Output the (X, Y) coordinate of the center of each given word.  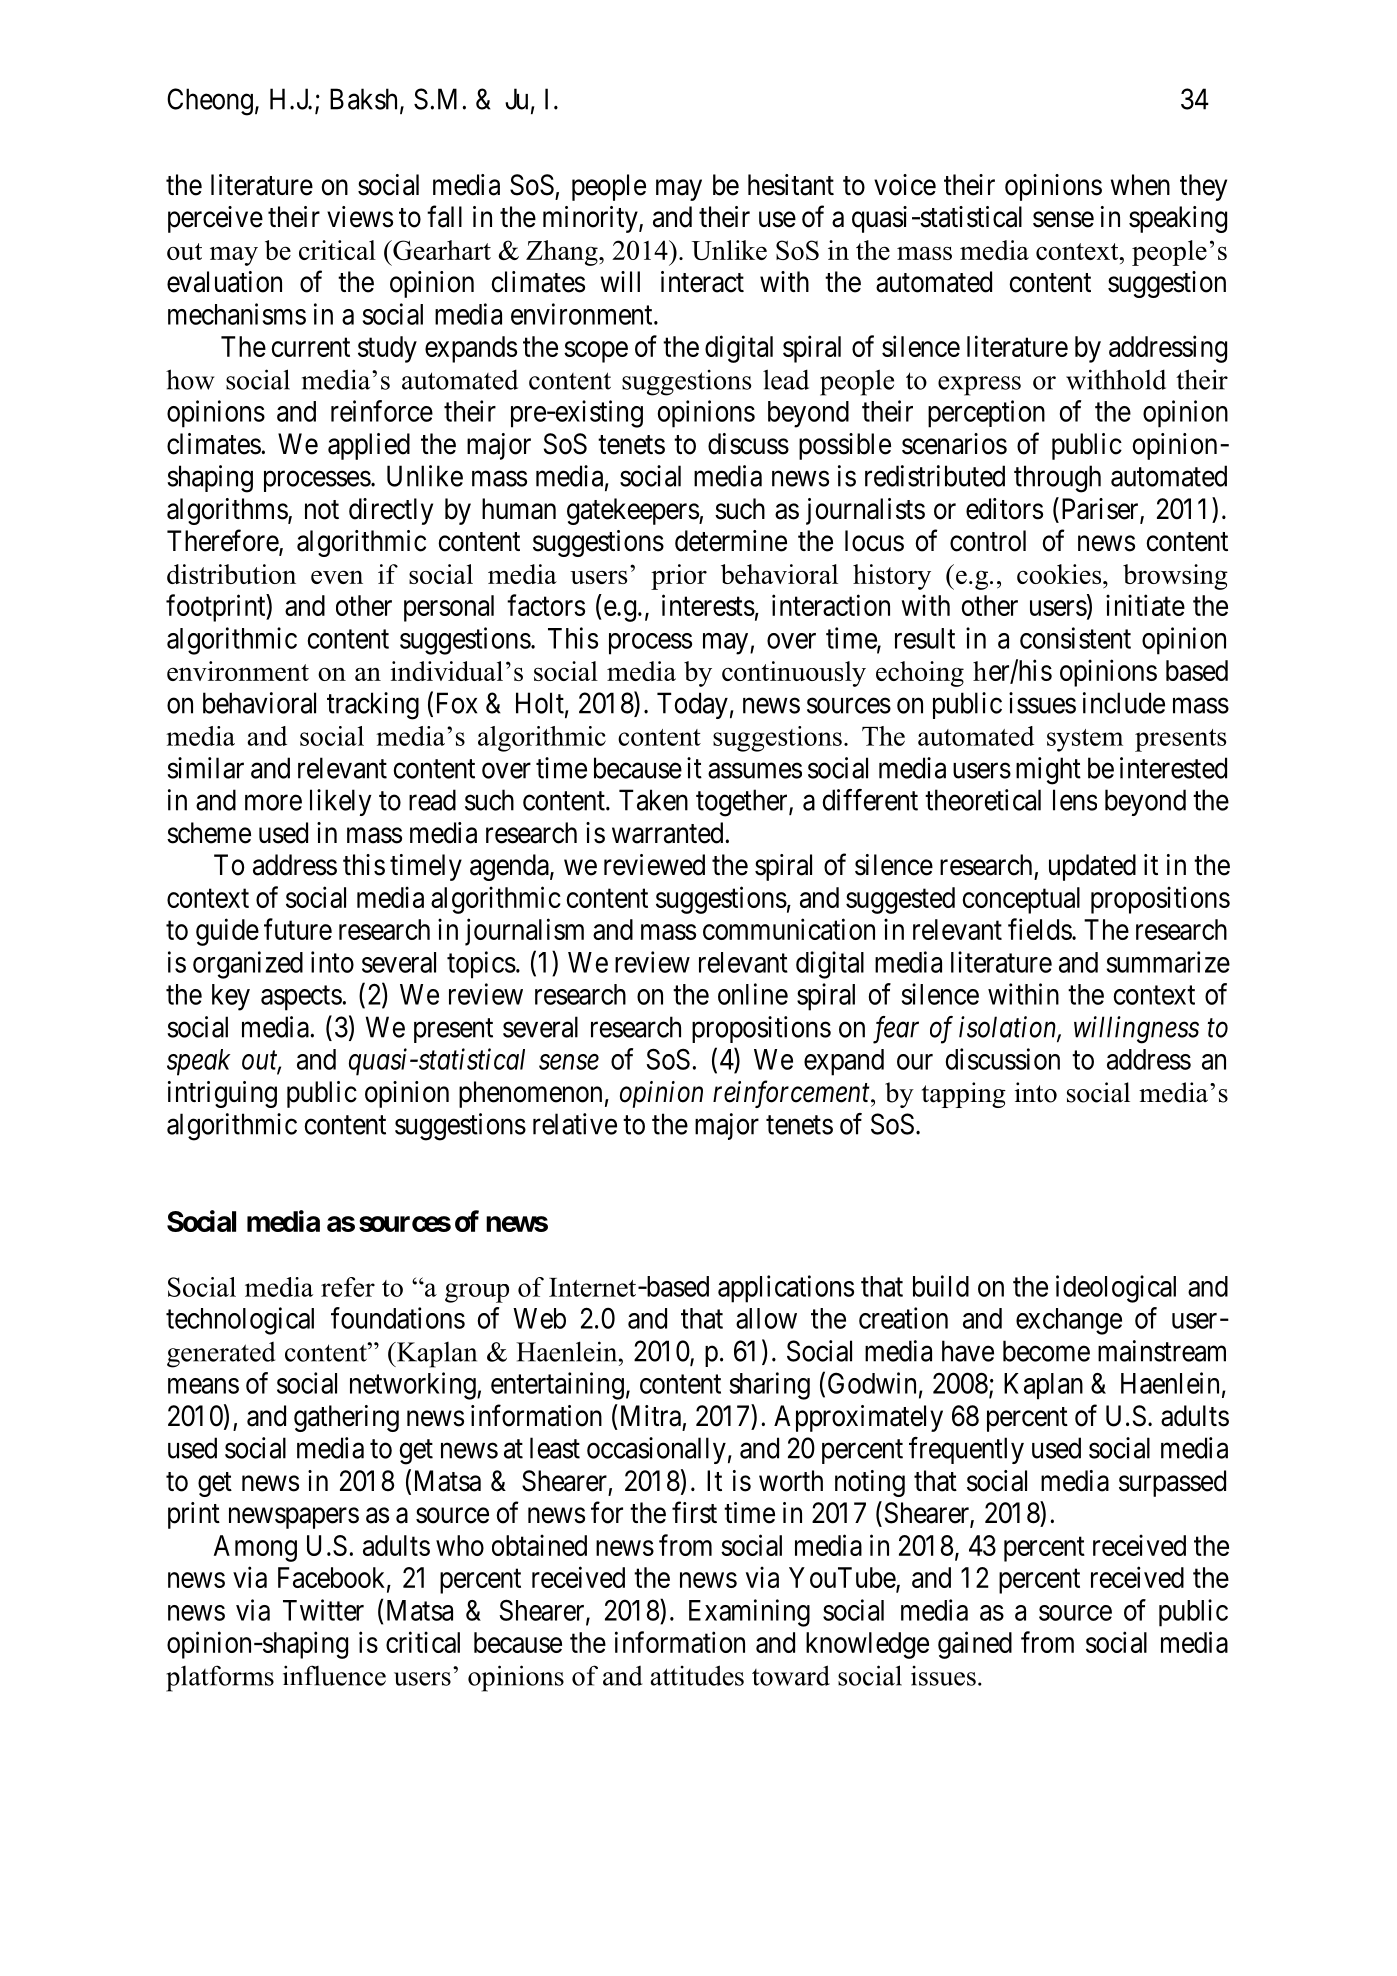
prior (679, 577)
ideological (1116, 1289)
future (298, 929)
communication (789, 929)
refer (348, 1287)
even (337, 577)
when (1140, 185)
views (360, 217)
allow (766, 1318)
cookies (1060, 574)
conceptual (1021, 900)
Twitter (323, 1610)
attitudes (697, 1675)
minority (591, 219)
